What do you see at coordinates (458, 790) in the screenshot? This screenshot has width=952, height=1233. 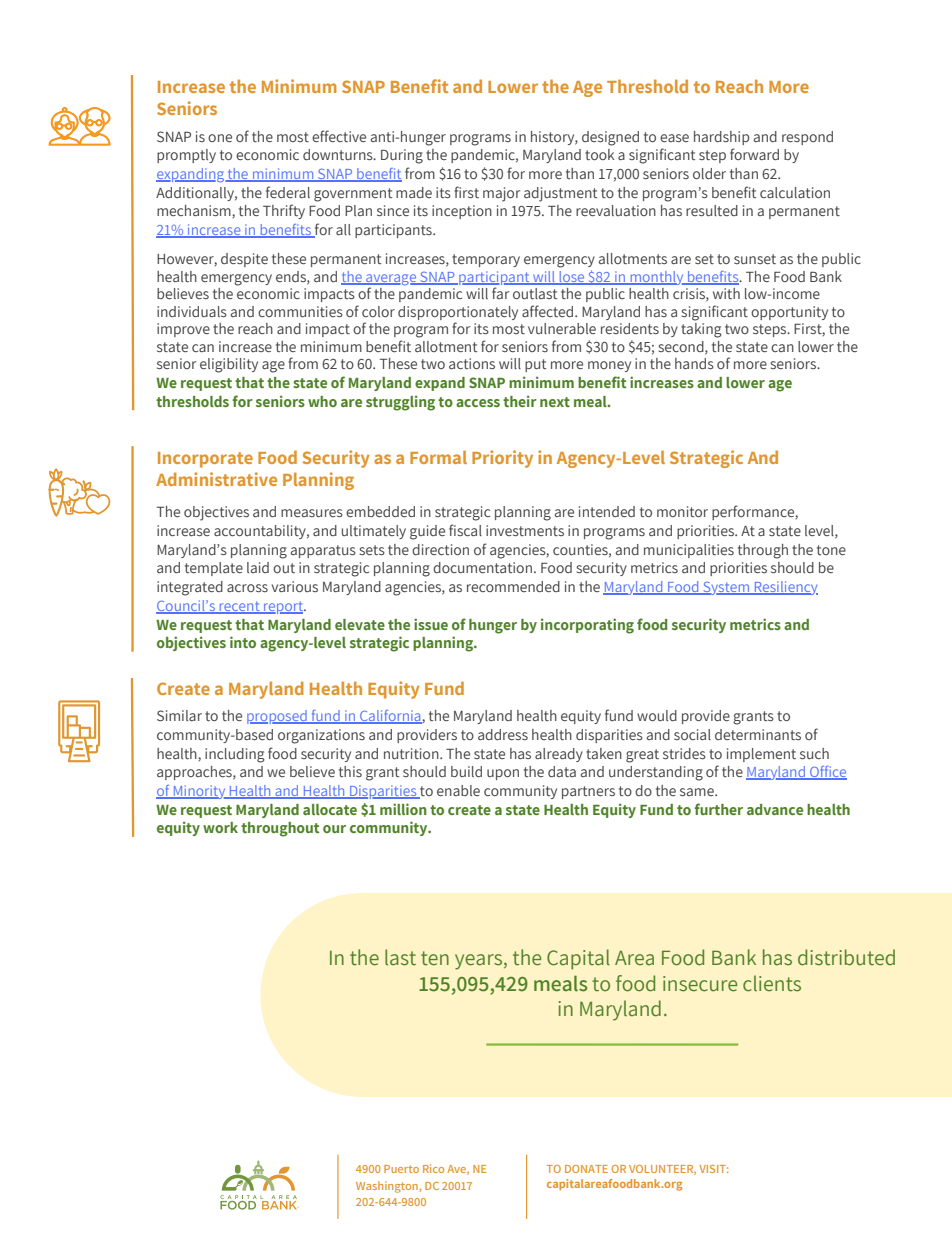 I see `enable` at bounding box center [458, 790].
